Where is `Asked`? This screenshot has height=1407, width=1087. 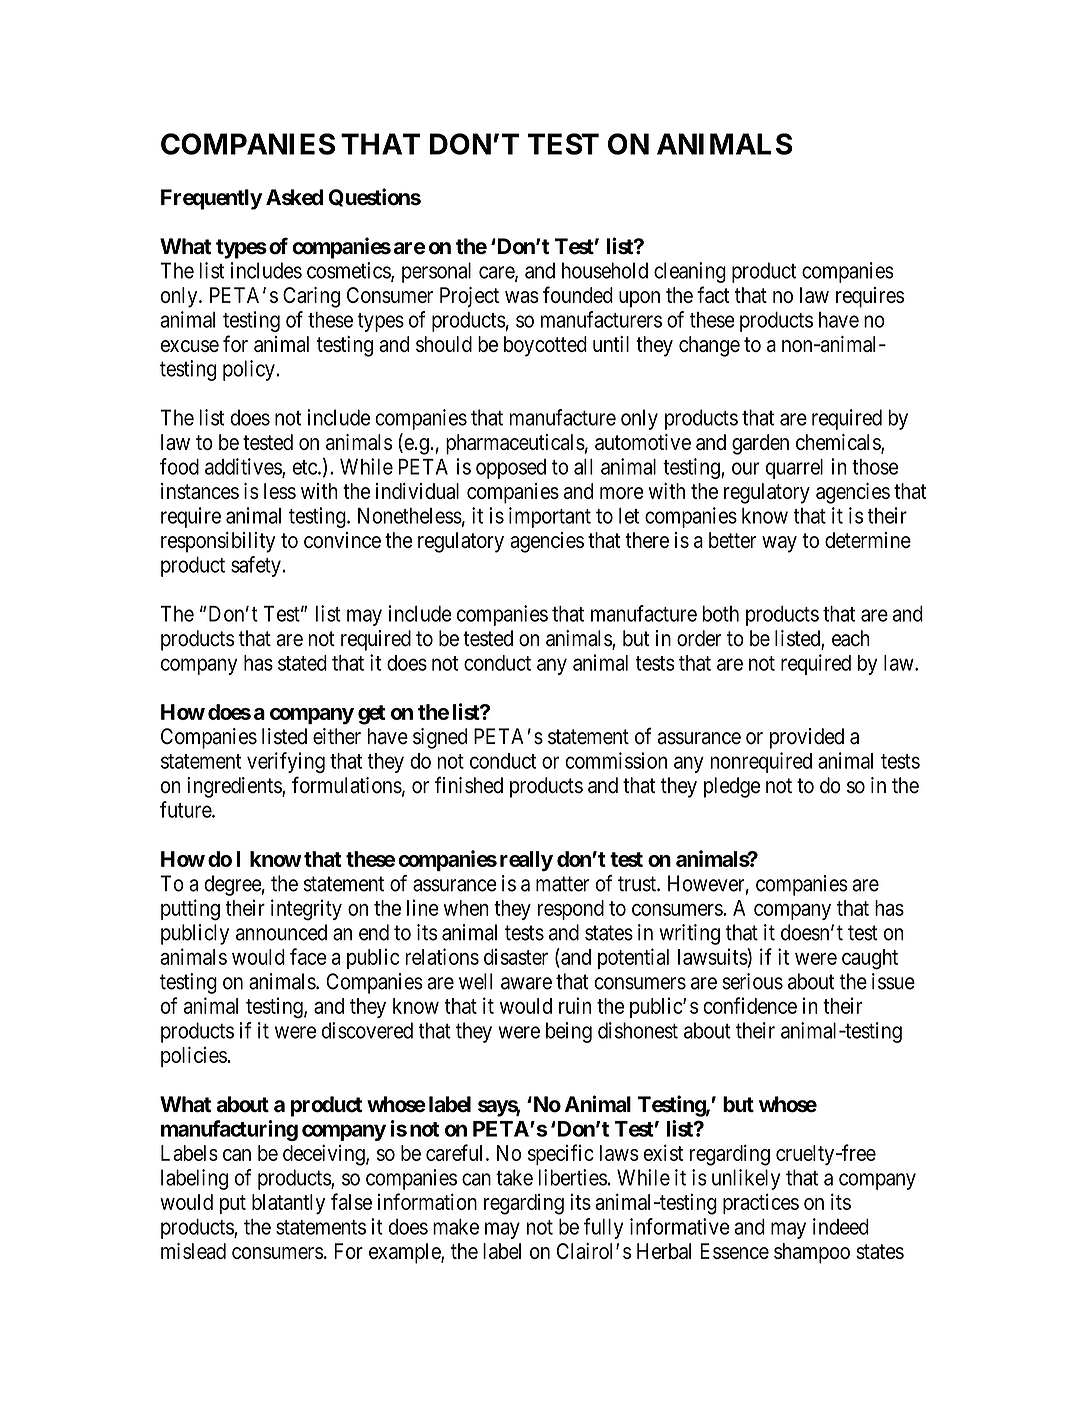
Asked is located at coordinates (294, 197).
